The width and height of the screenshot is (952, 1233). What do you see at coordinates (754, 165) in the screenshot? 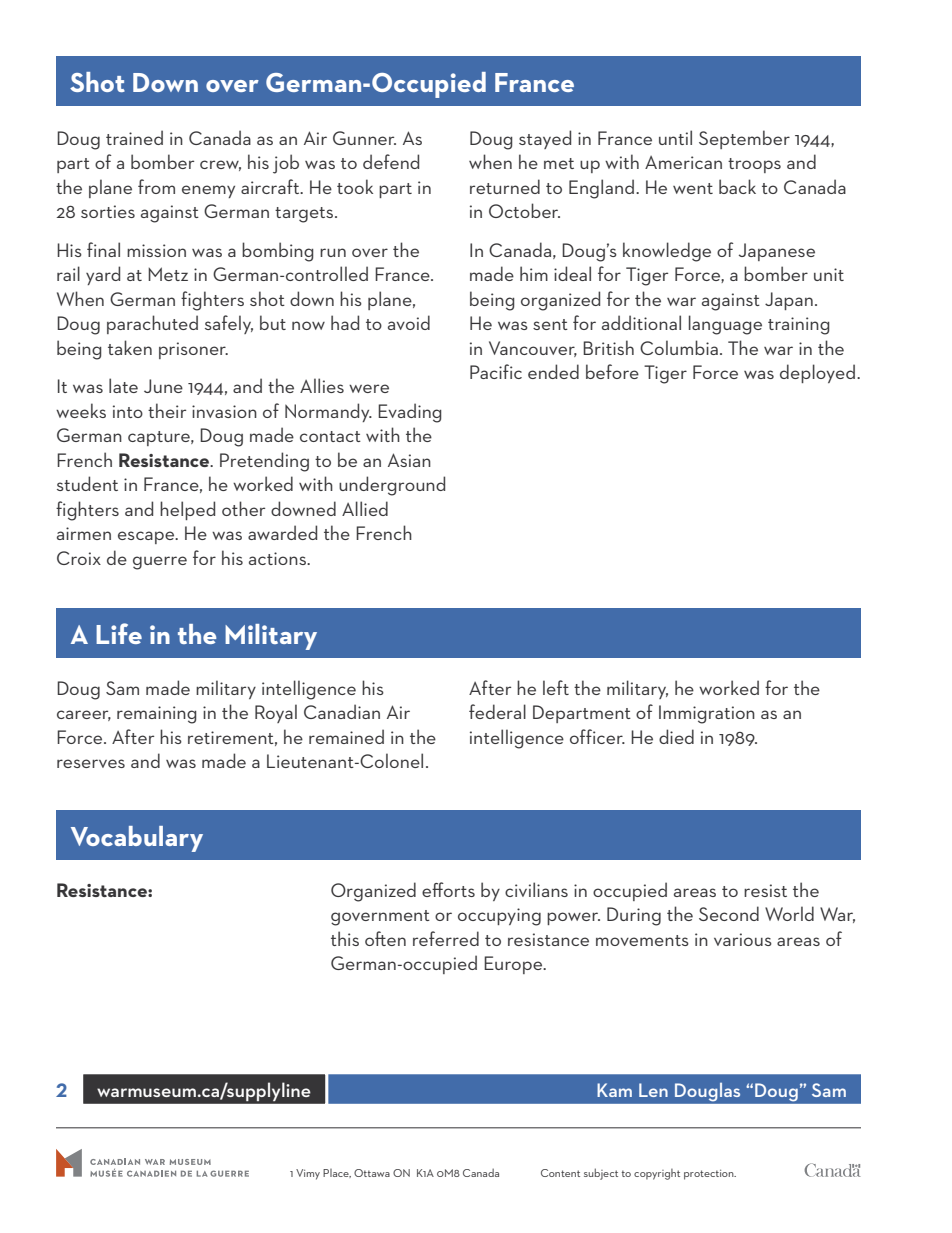
I see `troops` at bounding box center [754, 165].
